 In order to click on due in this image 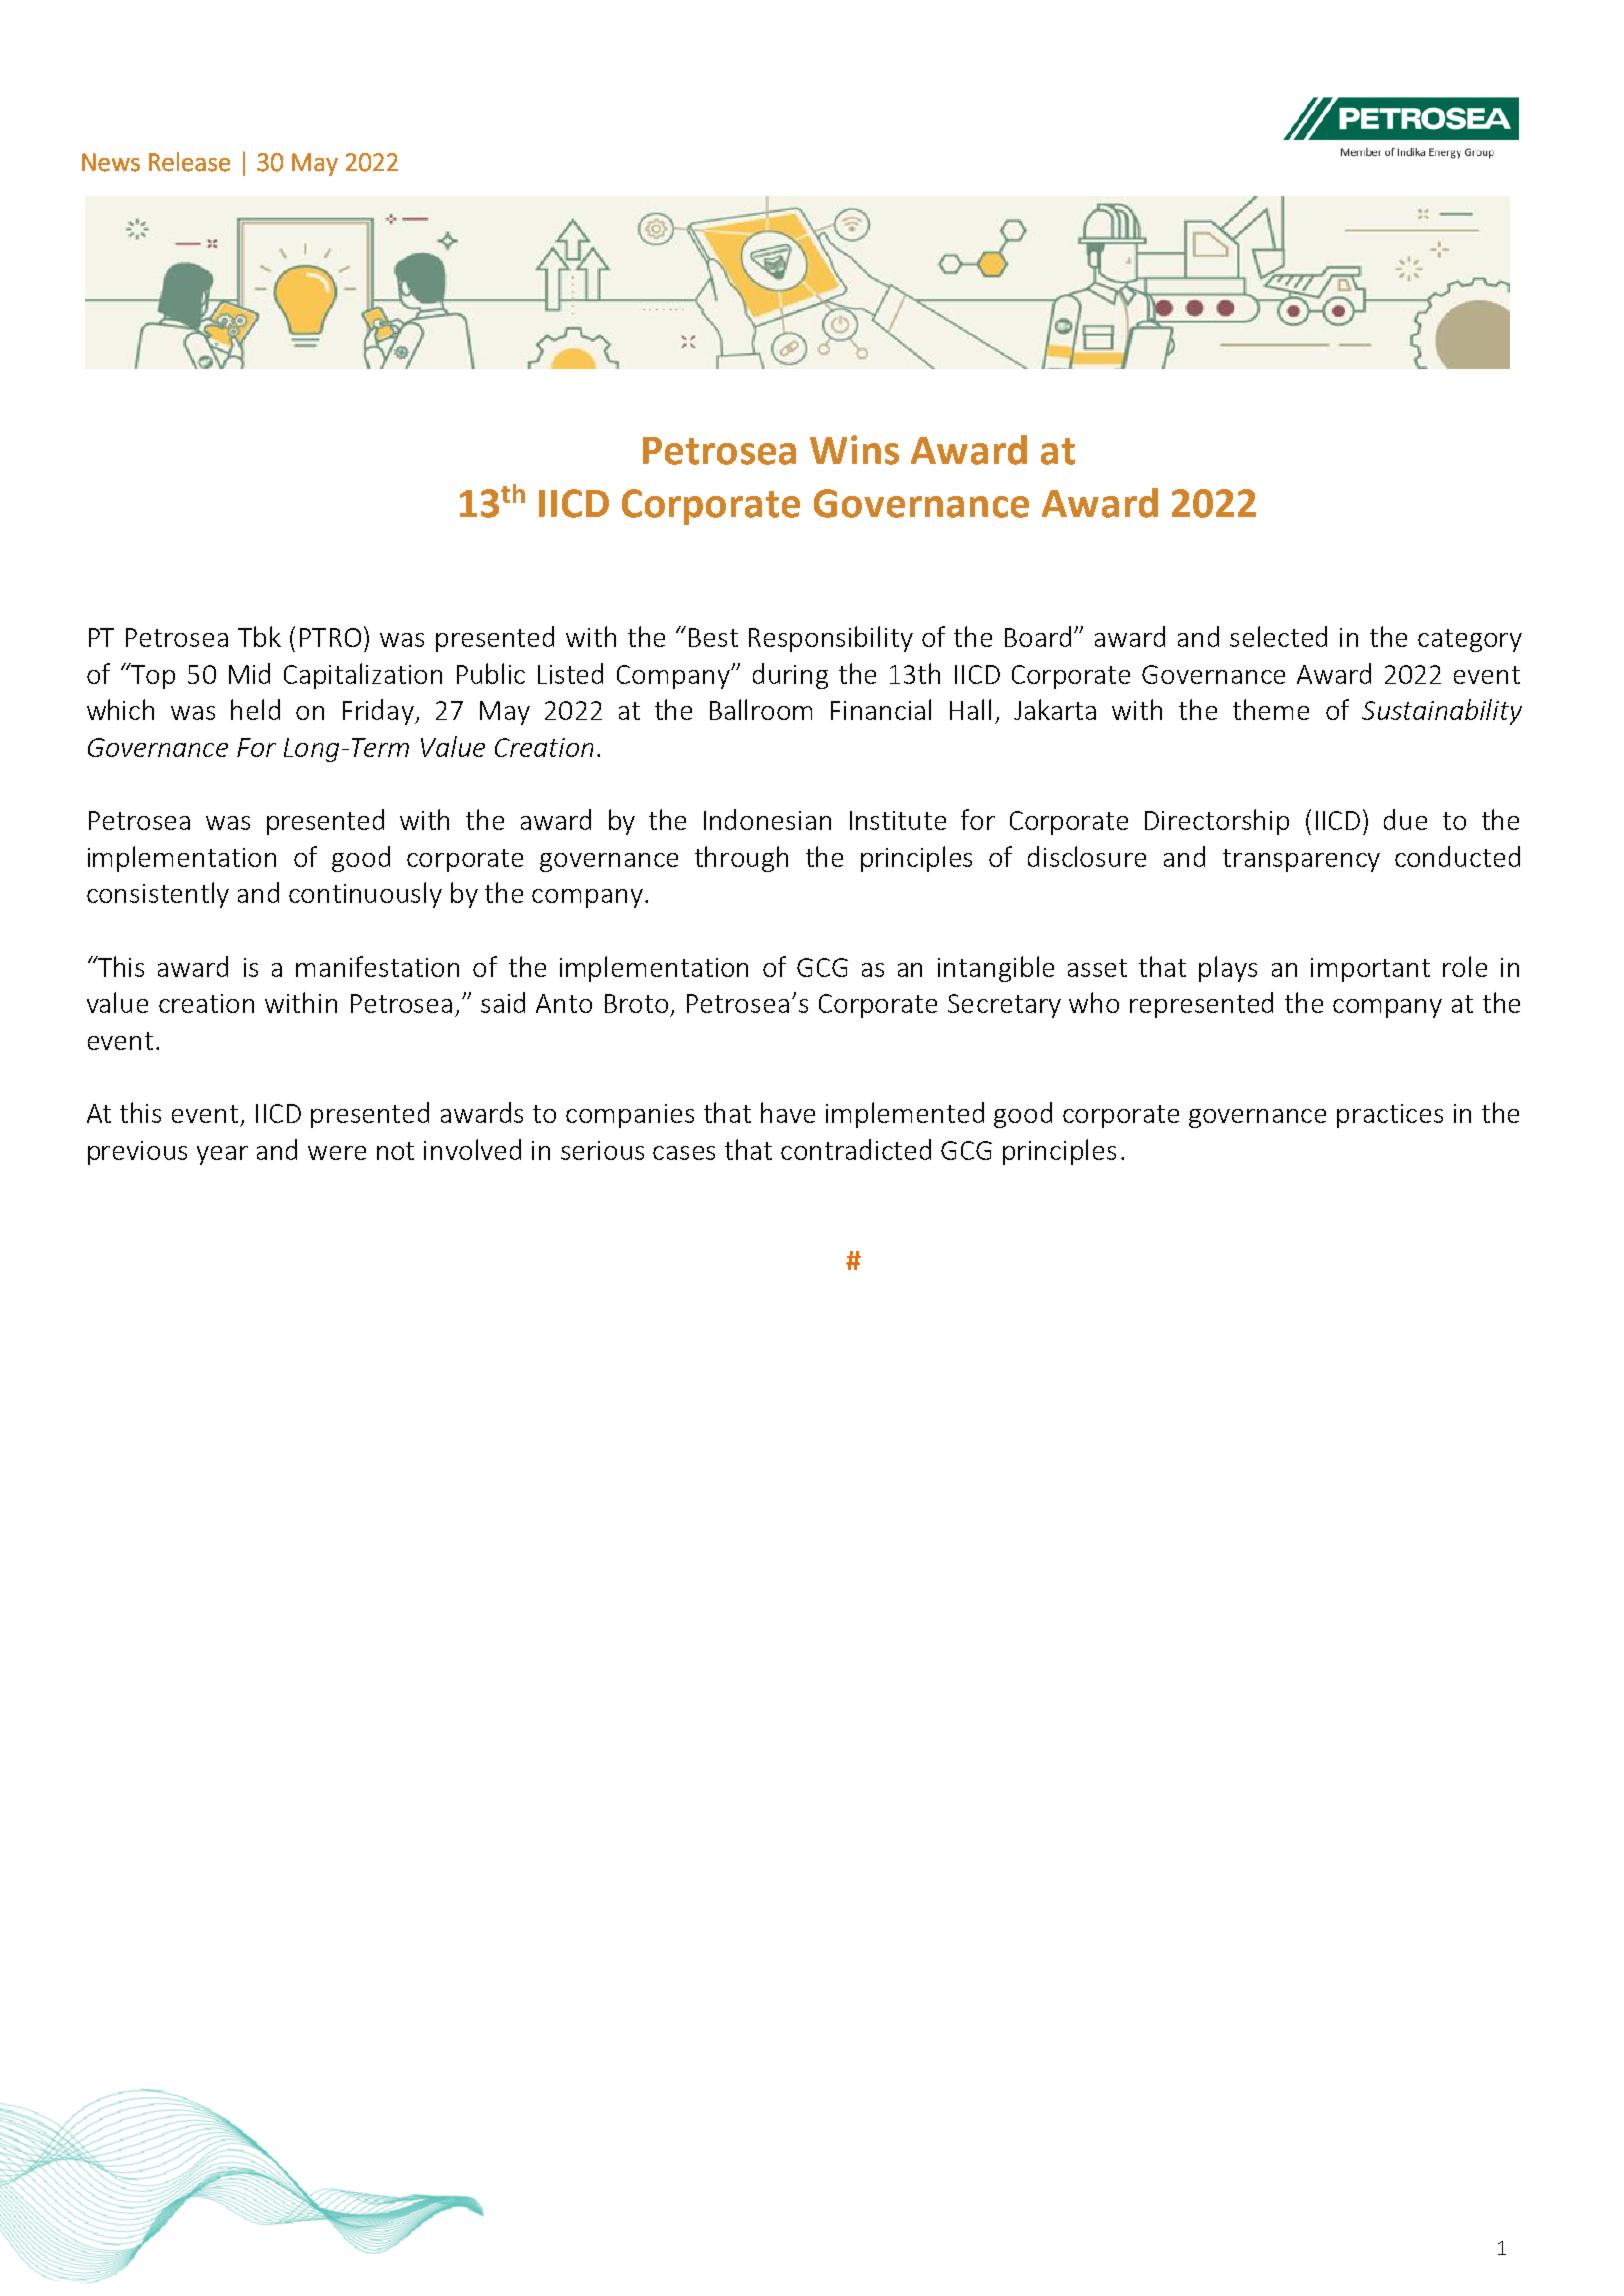, I will do `click(1405, 819)`.
